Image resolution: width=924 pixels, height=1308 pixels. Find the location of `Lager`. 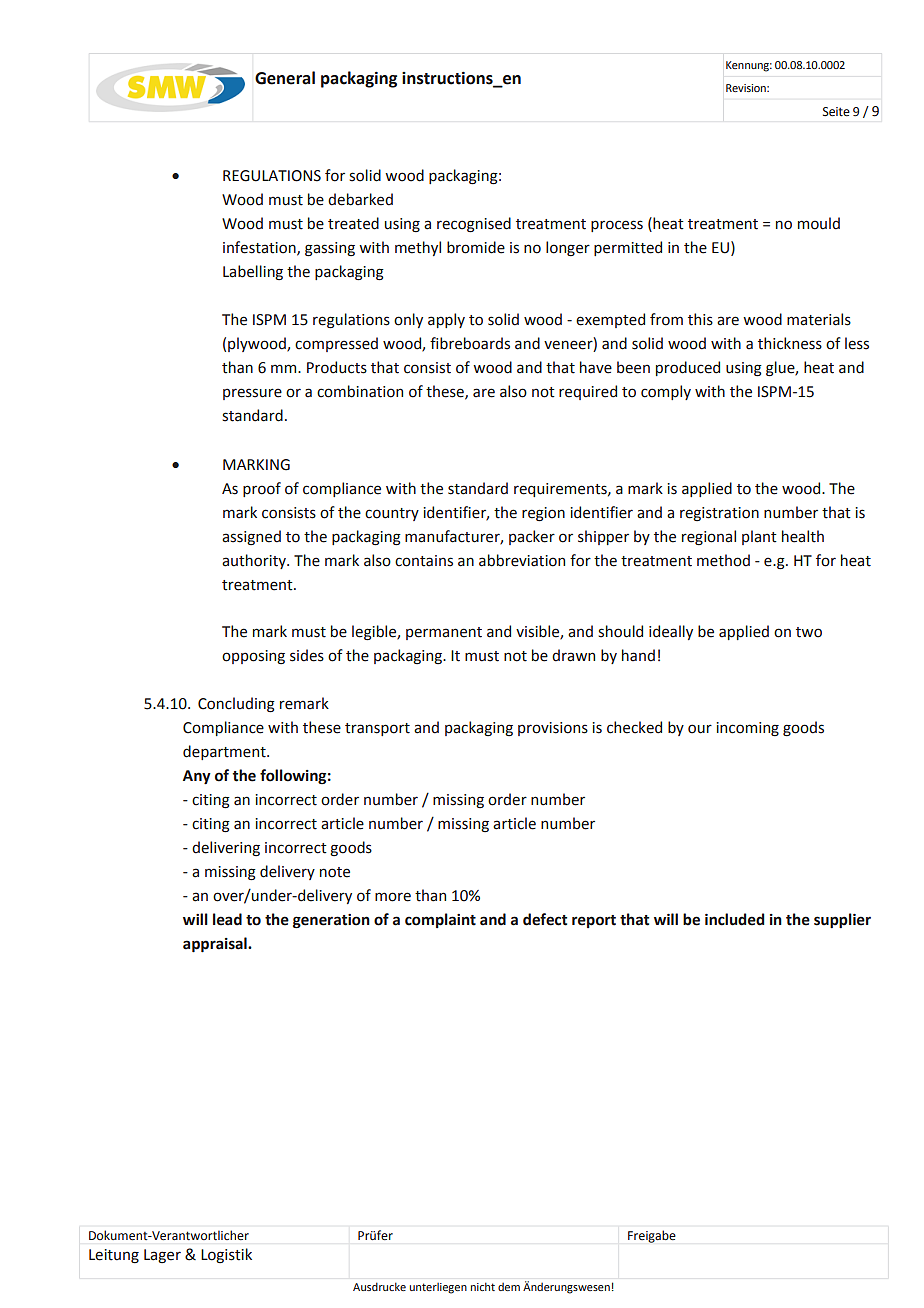

Lager is located at coordinates (162, 1256).
